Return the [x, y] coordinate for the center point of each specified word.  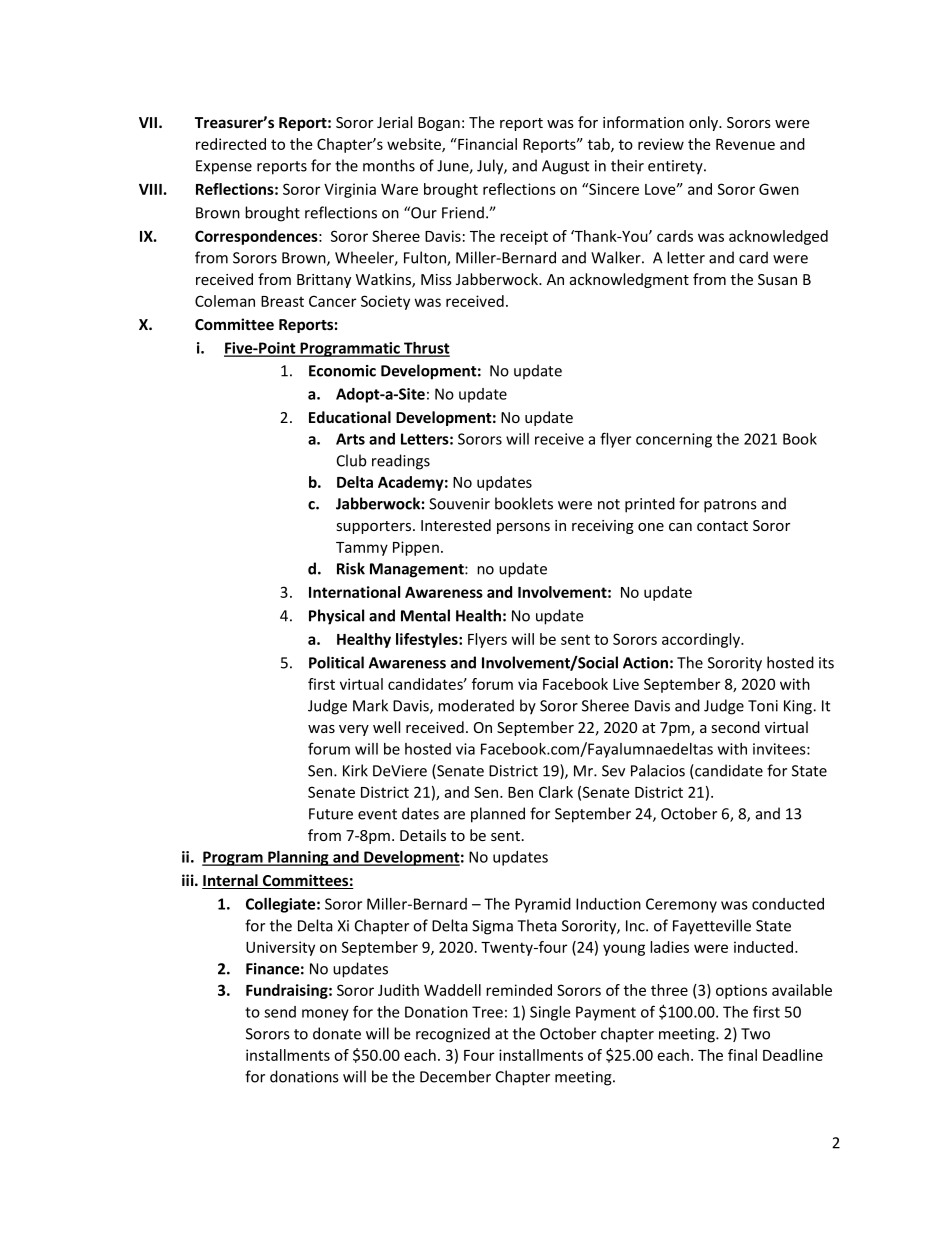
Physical [336, 617]
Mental [425, 615]
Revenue [745, 144]
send [280, 1012]
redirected [231, 144]
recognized [453, 1035]
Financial [486, 144]
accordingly [702, 640]
